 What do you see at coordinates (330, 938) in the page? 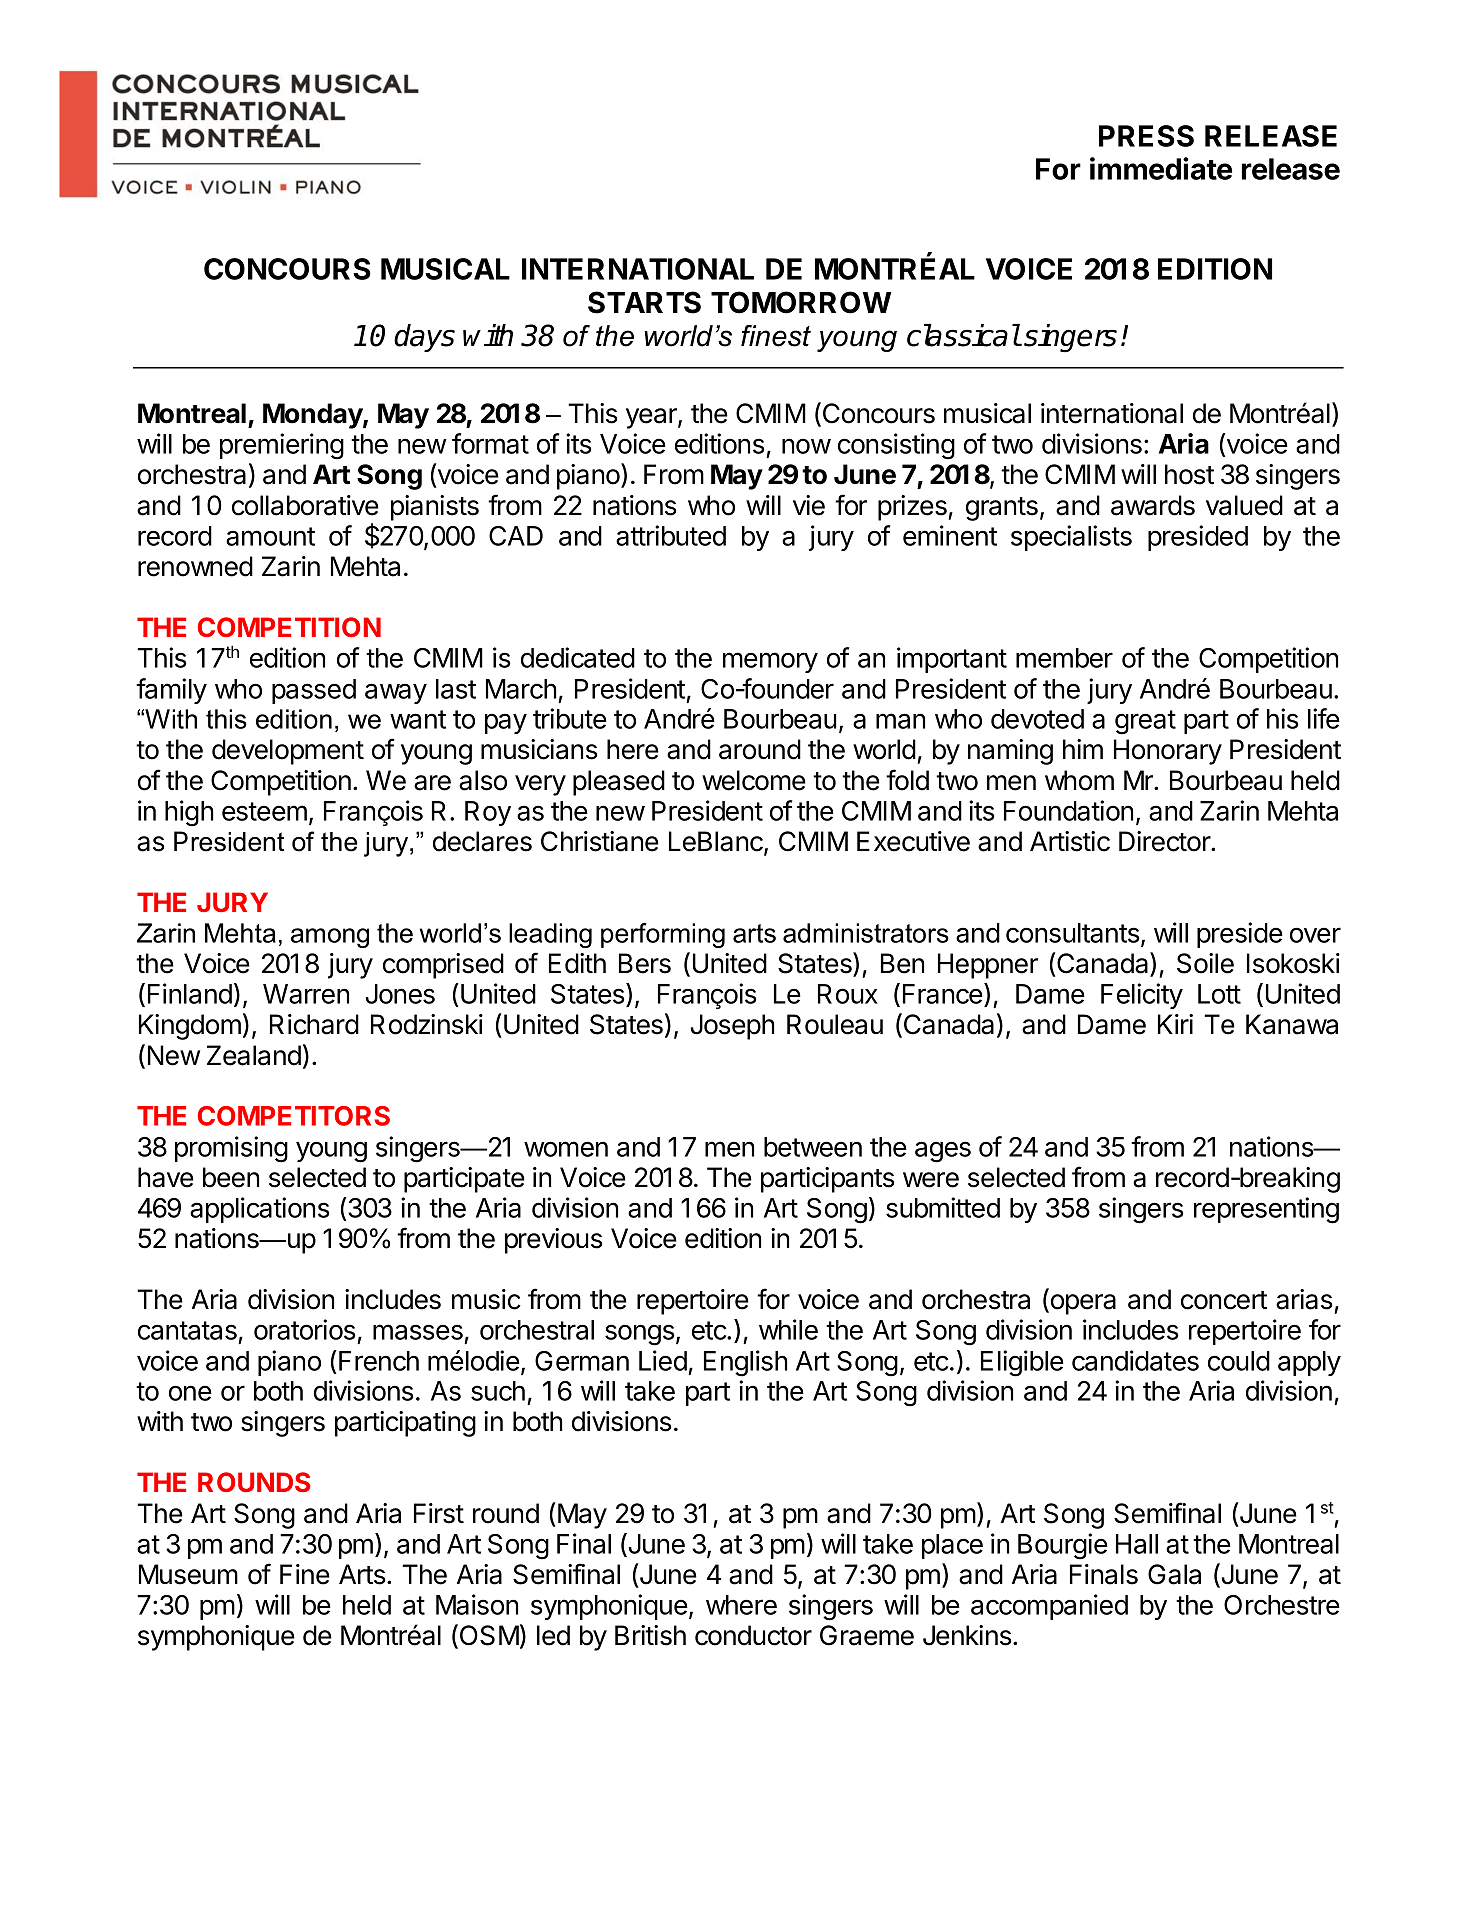
I see `among` at bounding box center [330, 938].
